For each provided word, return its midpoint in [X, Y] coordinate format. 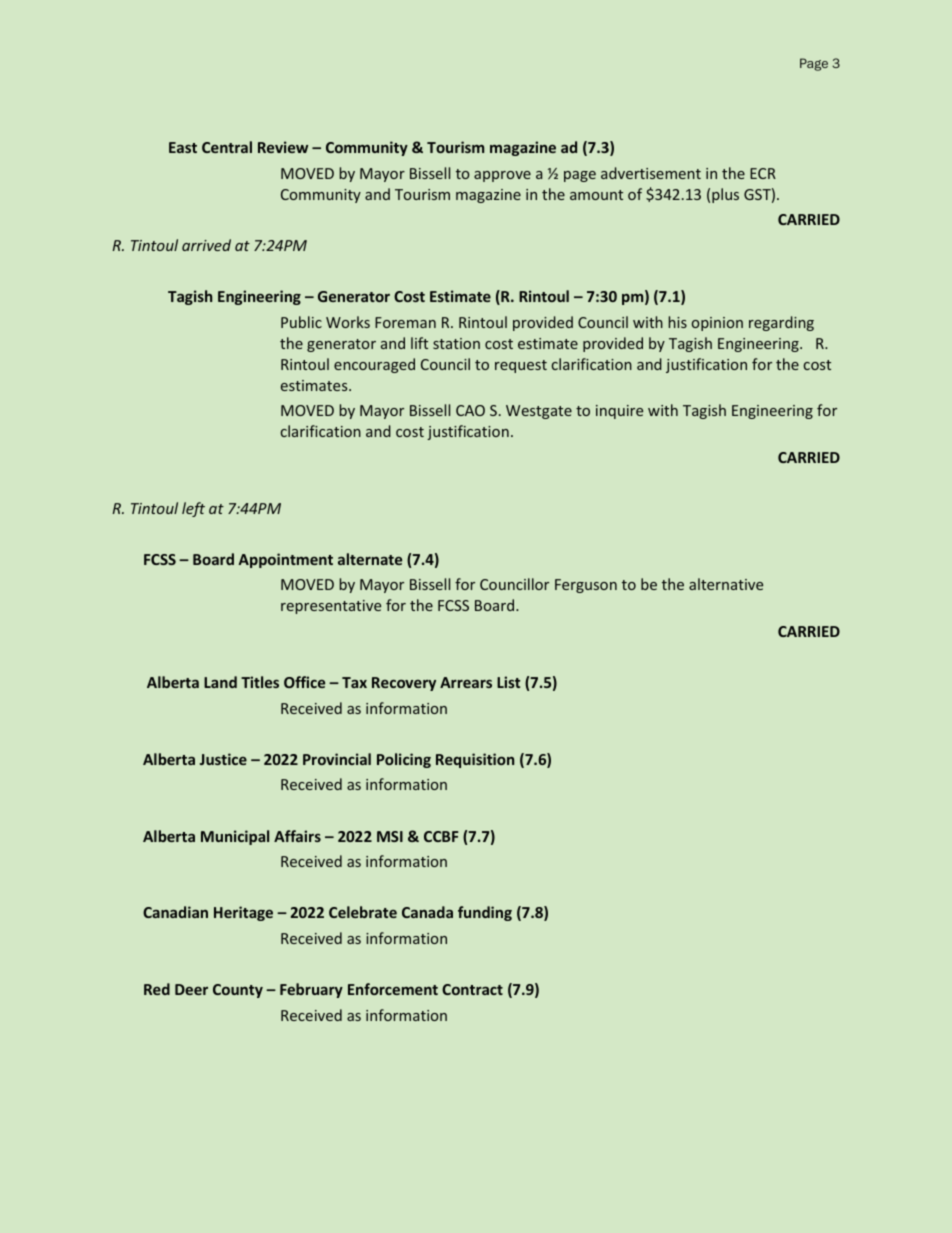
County [238, 991]
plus [725, 195]
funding [485, 913]
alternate [370, 559]
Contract [472, 989]
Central [227, 147]
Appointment [286, 560]
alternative [726, 584]
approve [502, 176]
